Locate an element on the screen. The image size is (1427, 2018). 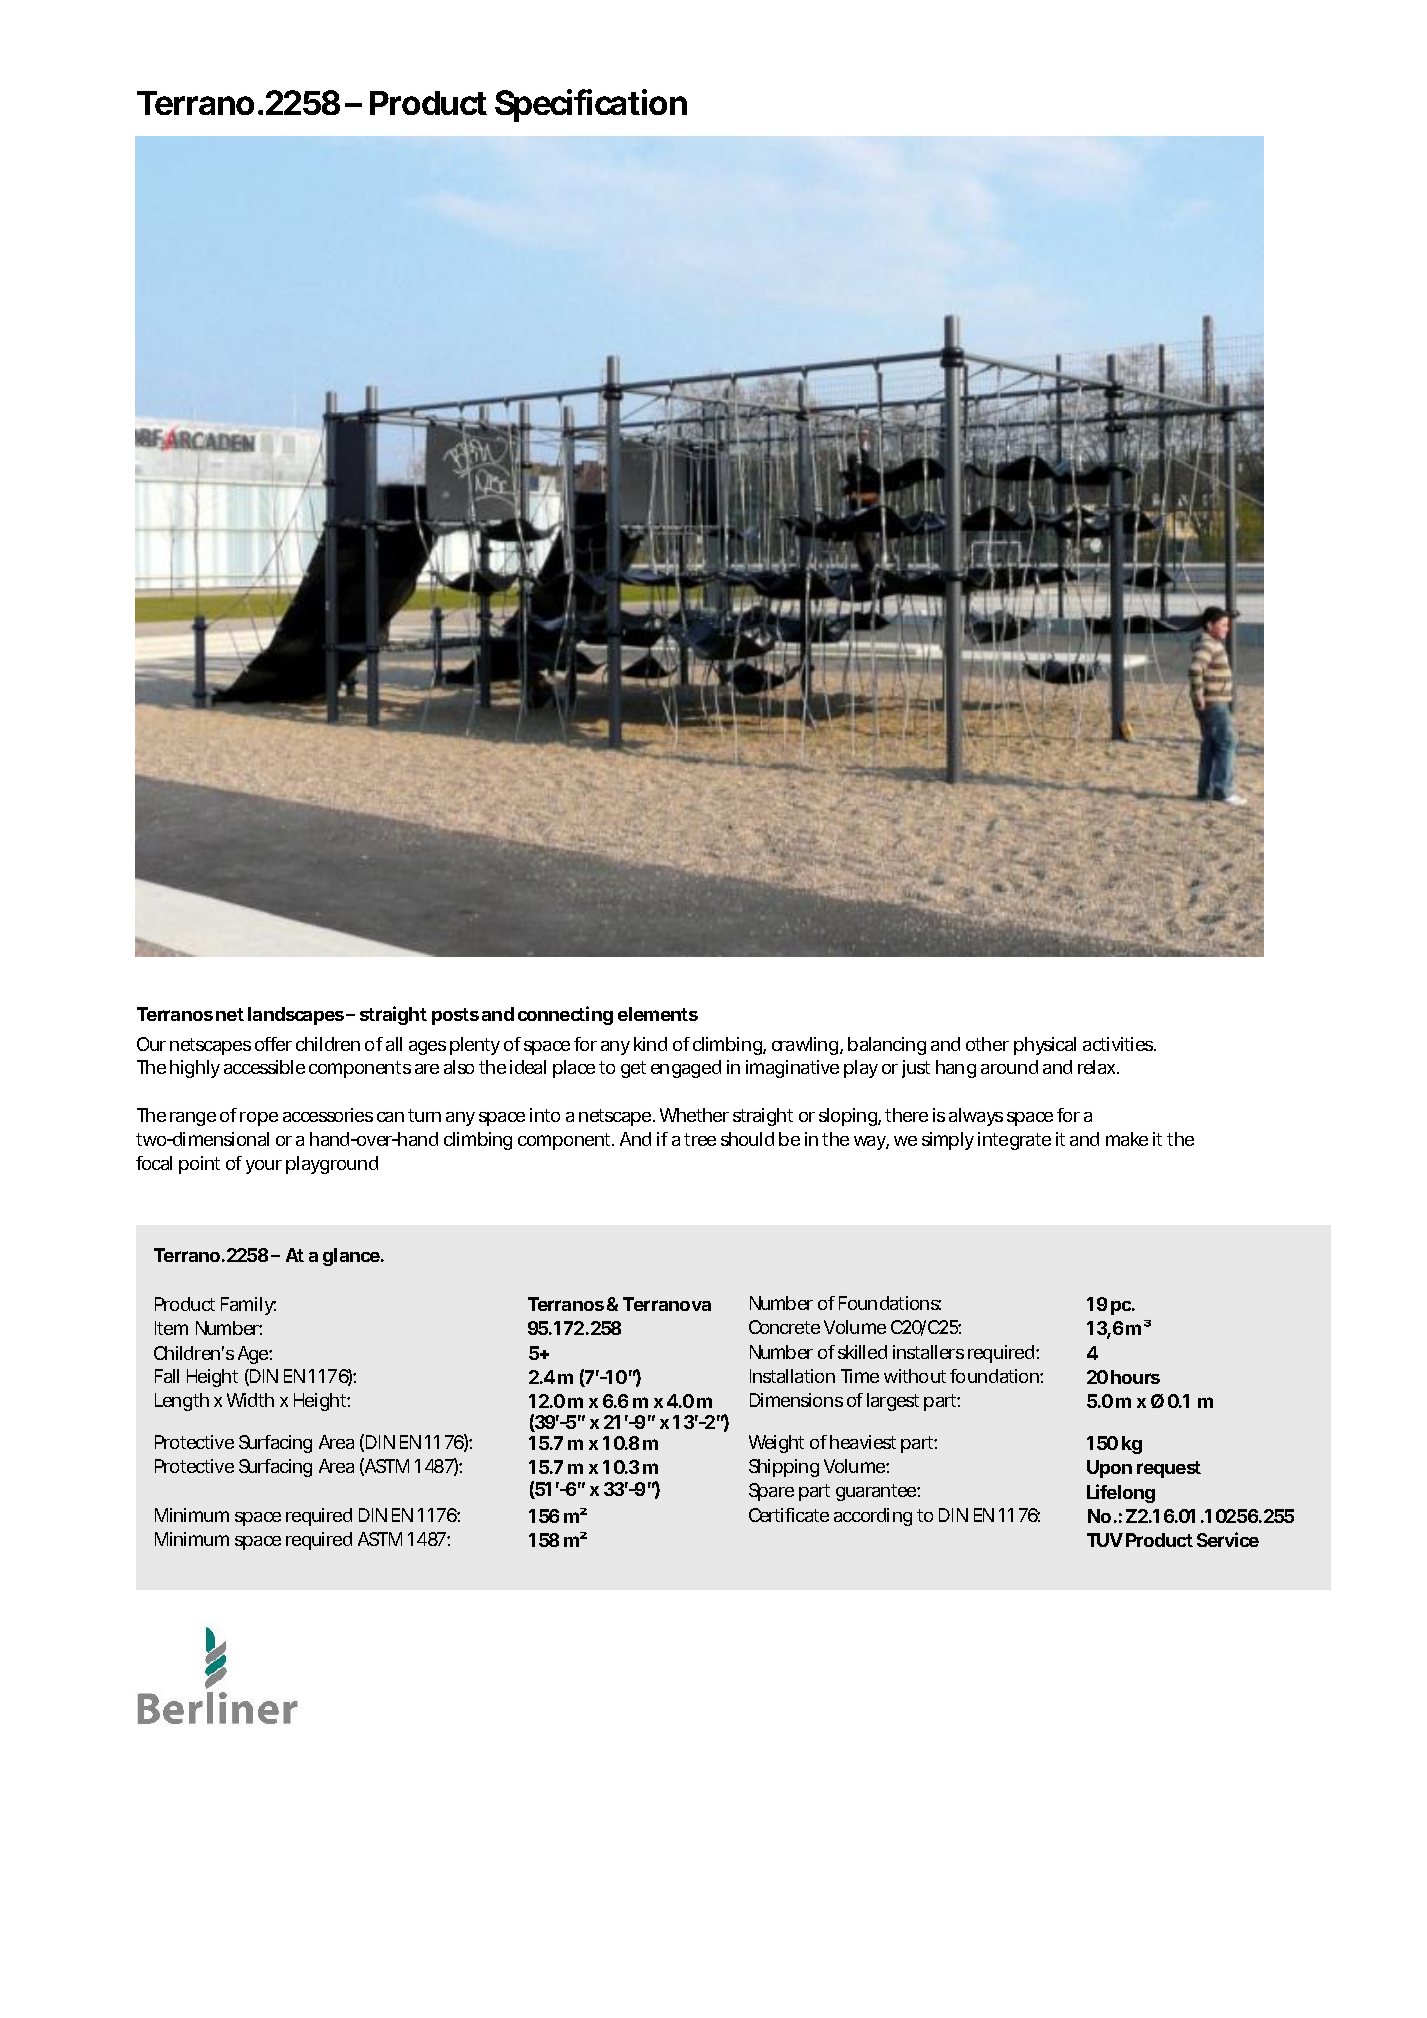
landscapes is located at coordinates (297, 1016).
